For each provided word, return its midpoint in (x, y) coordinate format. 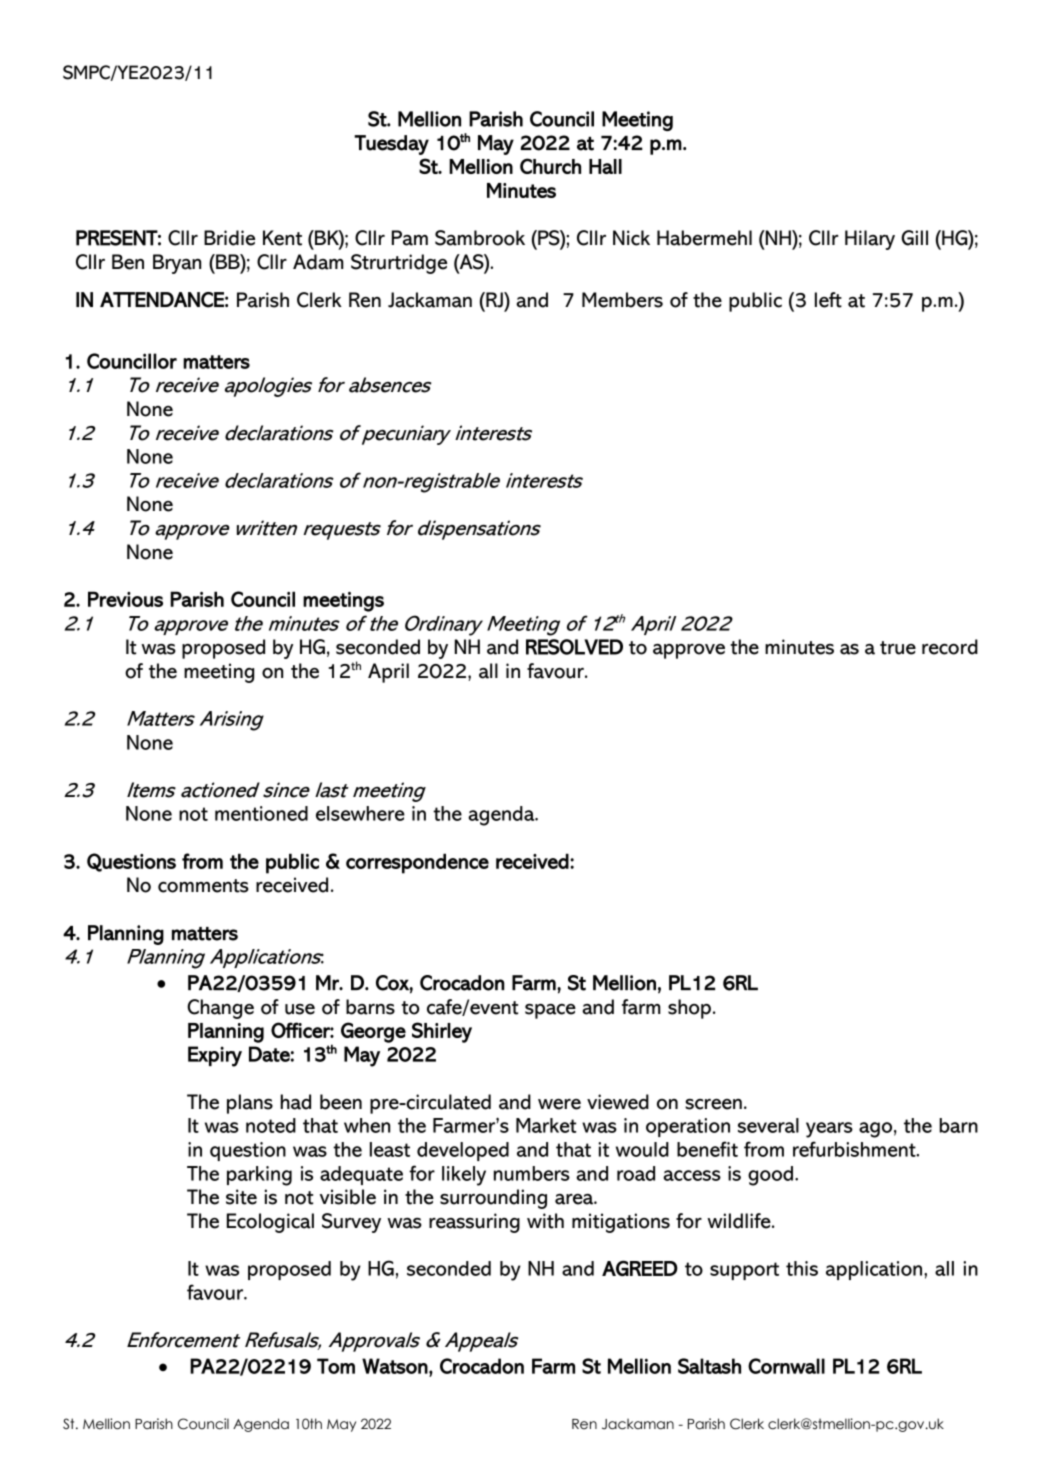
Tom (336, 1366)
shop (689, 1009)
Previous (125, 599)
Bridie (229, 238)
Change (220, 1009)
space (550, 1011)
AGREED (640, 1268)
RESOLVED (574, 647)
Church (550, 166)
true (898, 648)
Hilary (870, 240)
